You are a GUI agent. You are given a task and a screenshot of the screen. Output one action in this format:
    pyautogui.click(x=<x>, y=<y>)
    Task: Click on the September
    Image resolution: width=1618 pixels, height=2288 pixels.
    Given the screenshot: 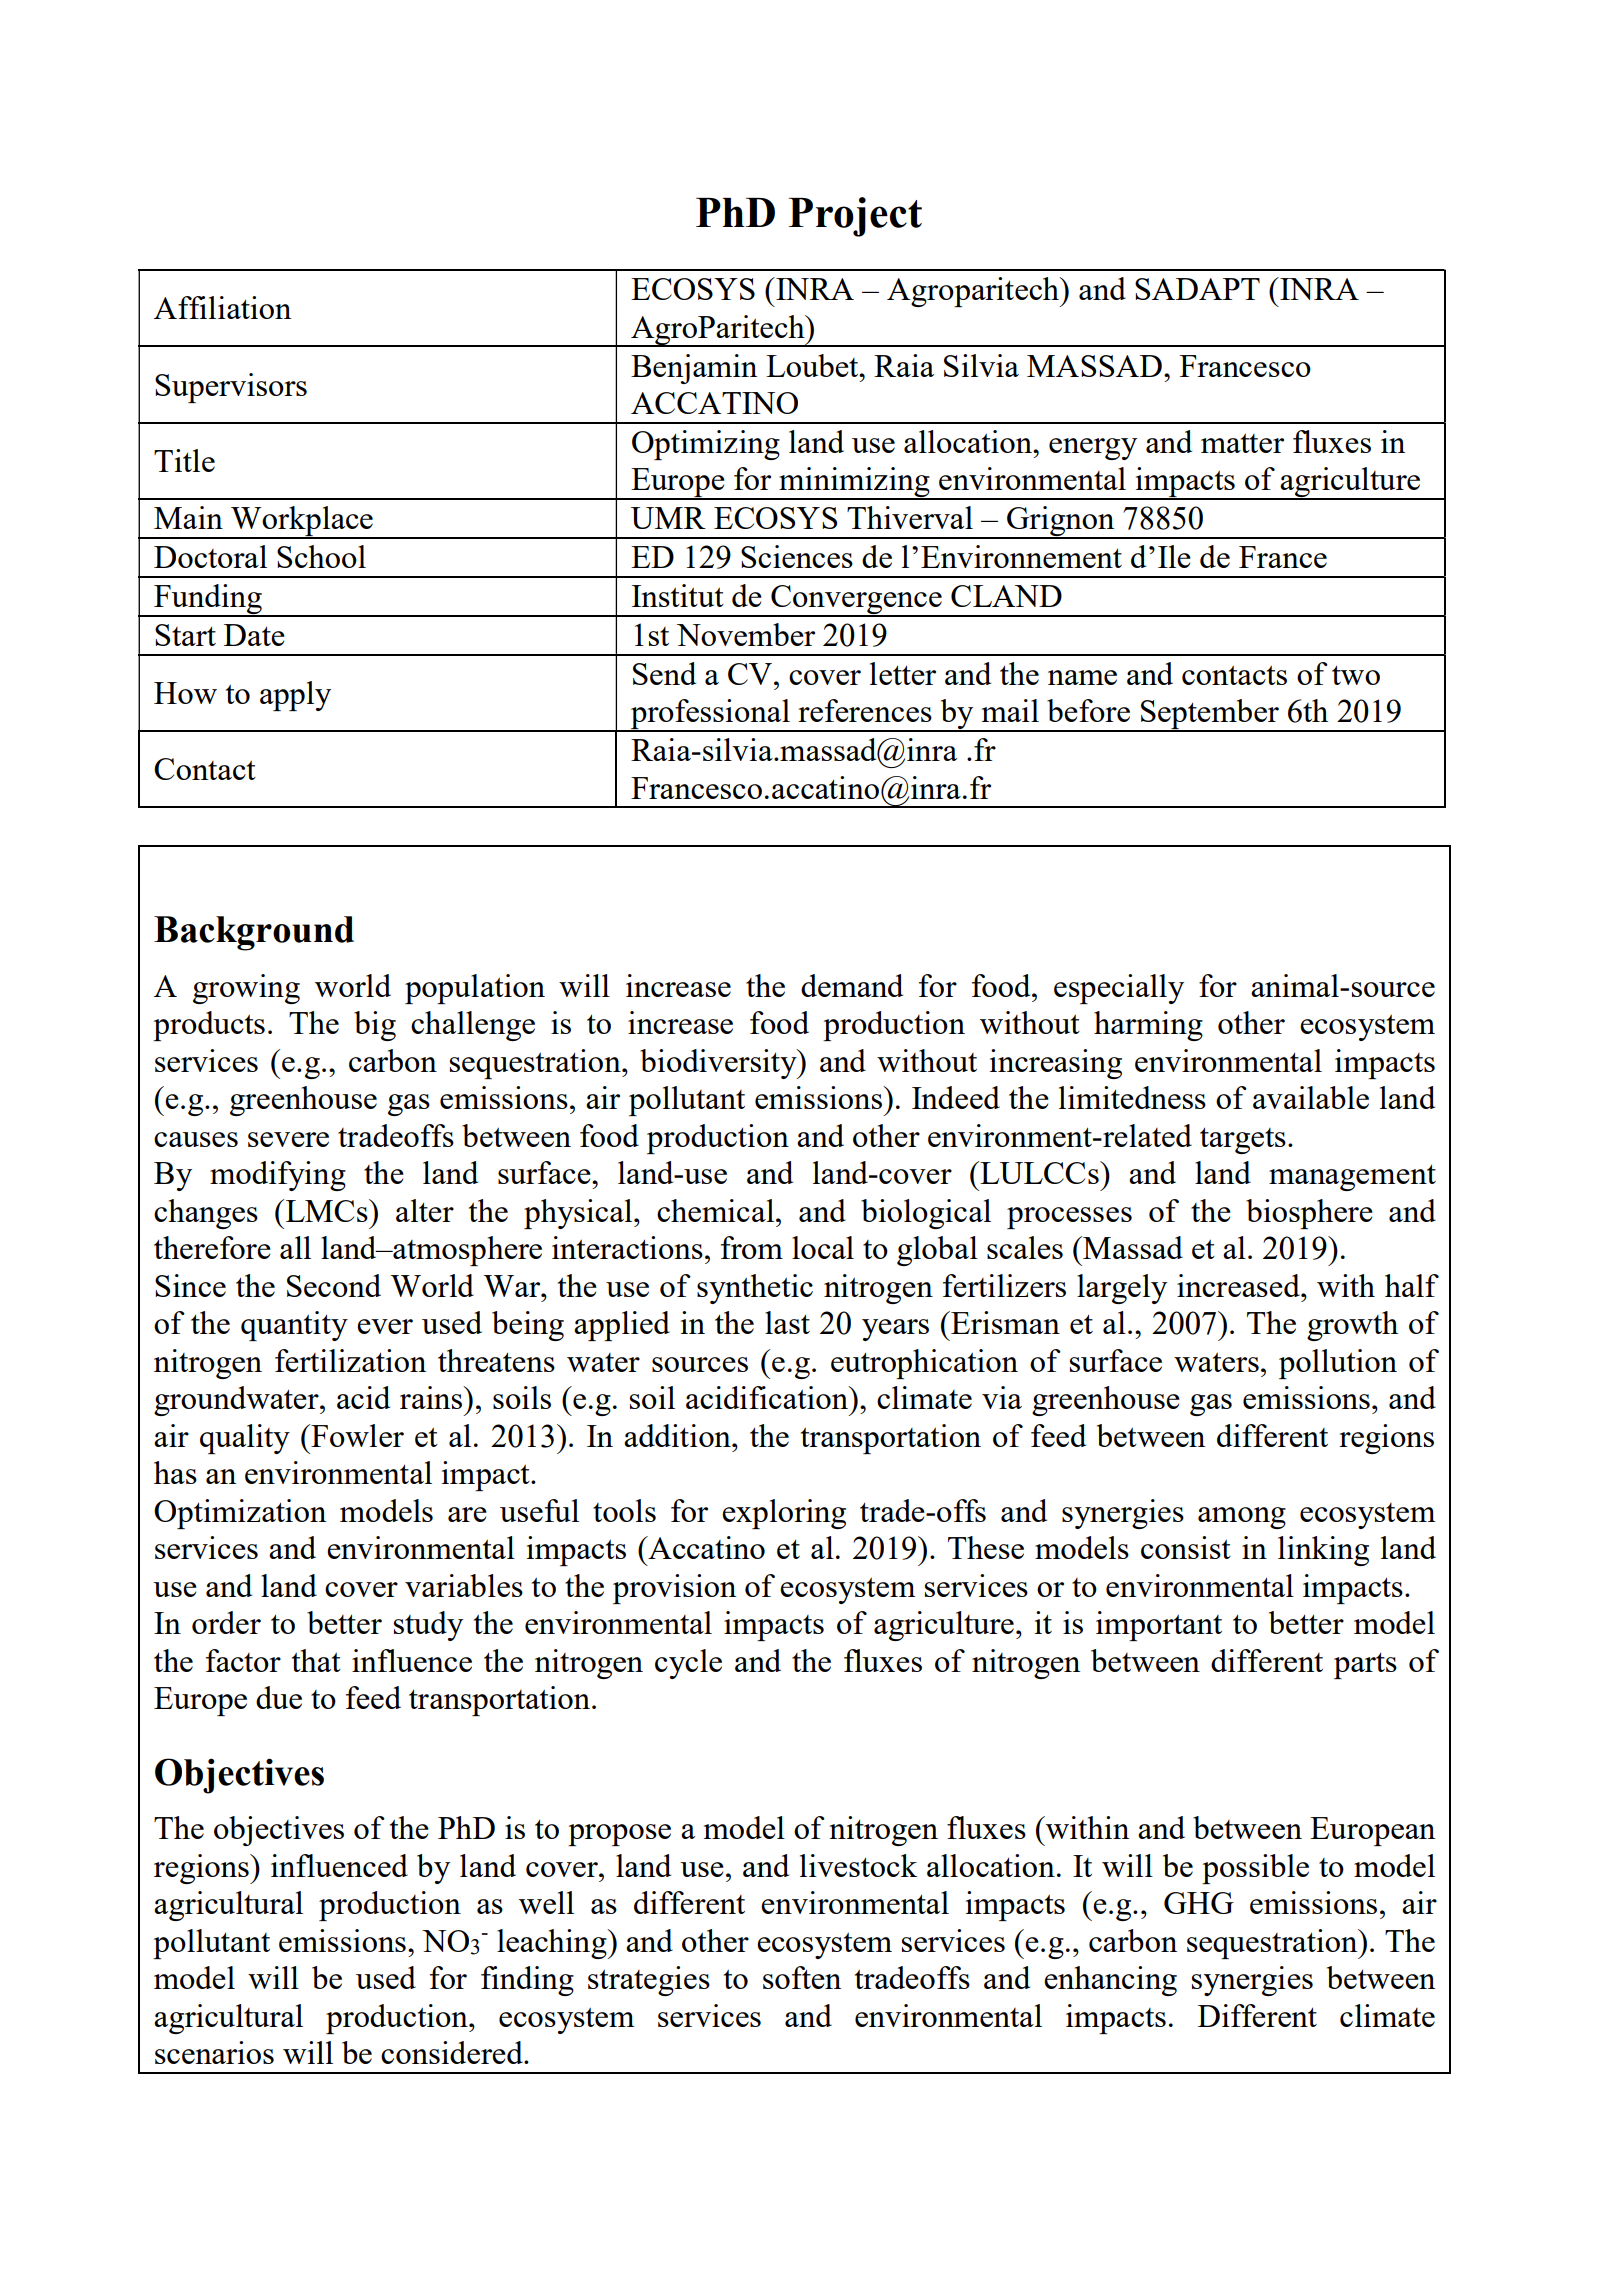 What is the action you would take?
    pyautogui.click(x=1210, y=715)
